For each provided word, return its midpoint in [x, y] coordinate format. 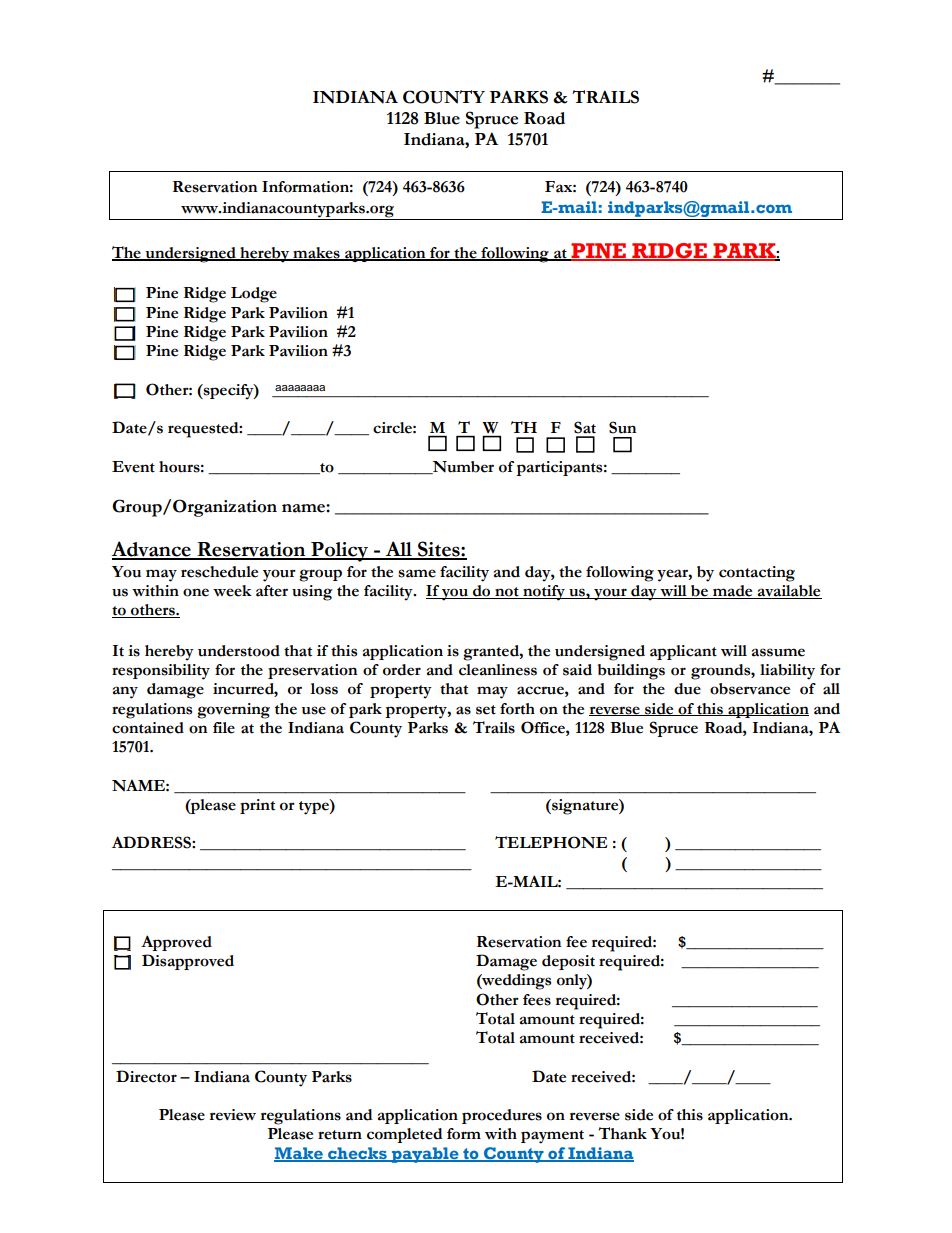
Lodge [254, 295]
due [687, 689]
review [233, 1115]
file [224, 728]
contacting [757, 574]
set [486, 710]
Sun [622, 427]
